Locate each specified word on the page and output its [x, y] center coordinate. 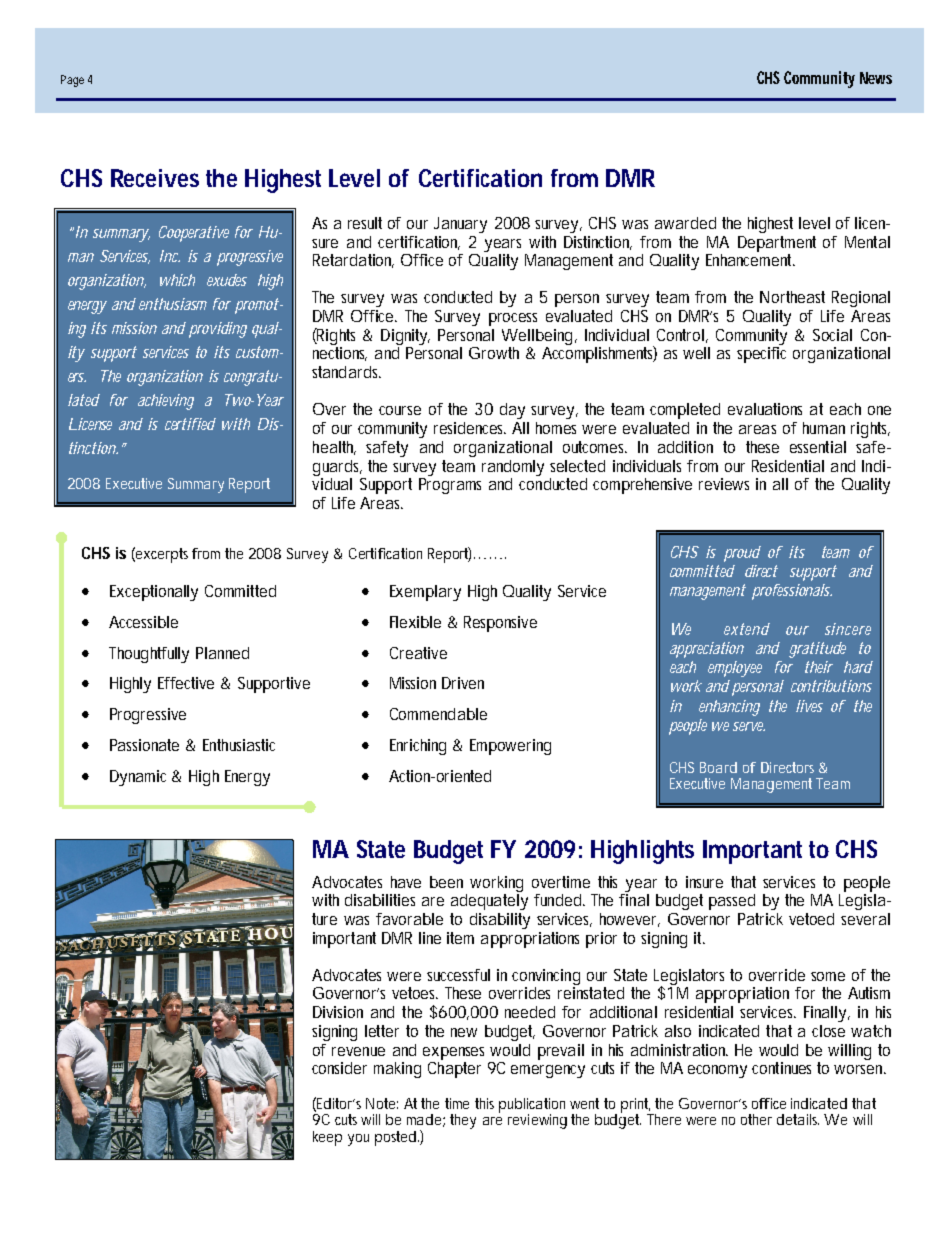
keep [327, 1138]
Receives [155, 178]
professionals [792, 592]
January [460, 225]
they [463, 1121]
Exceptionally [154, 593]
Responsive [500, 624]
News [876, 78]
